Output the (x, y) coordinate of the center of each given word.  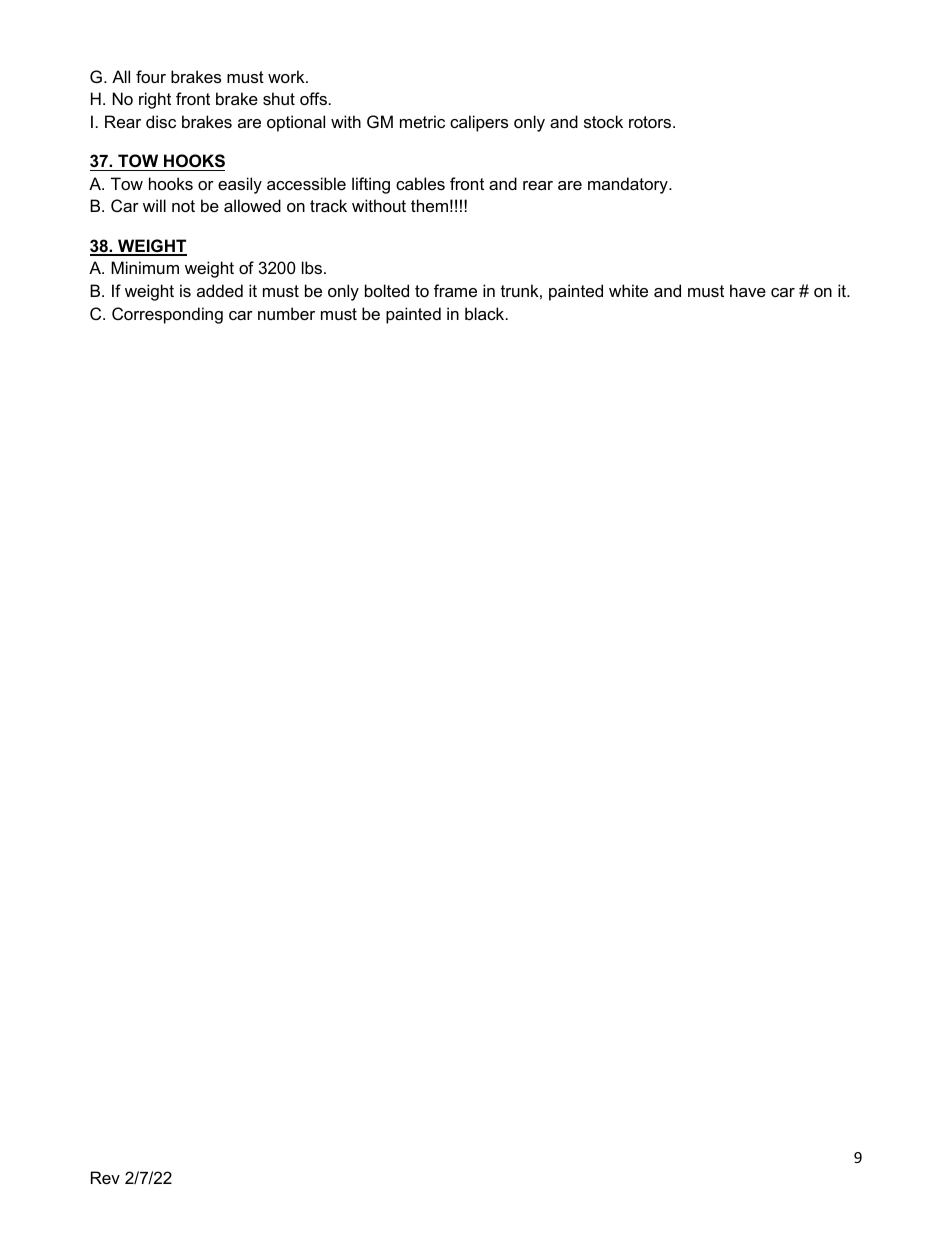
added (220, 290)
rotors (651, 122)
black (486, 313)
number (286, 313)
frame (455, 290)
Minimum (145, 267)
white (628, 290)
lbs (313, 267)
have (748, 290)
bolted (387, 290)
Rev (105, 1177)
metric (422, 121)
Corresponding (167, 315)
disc (161, 121)
